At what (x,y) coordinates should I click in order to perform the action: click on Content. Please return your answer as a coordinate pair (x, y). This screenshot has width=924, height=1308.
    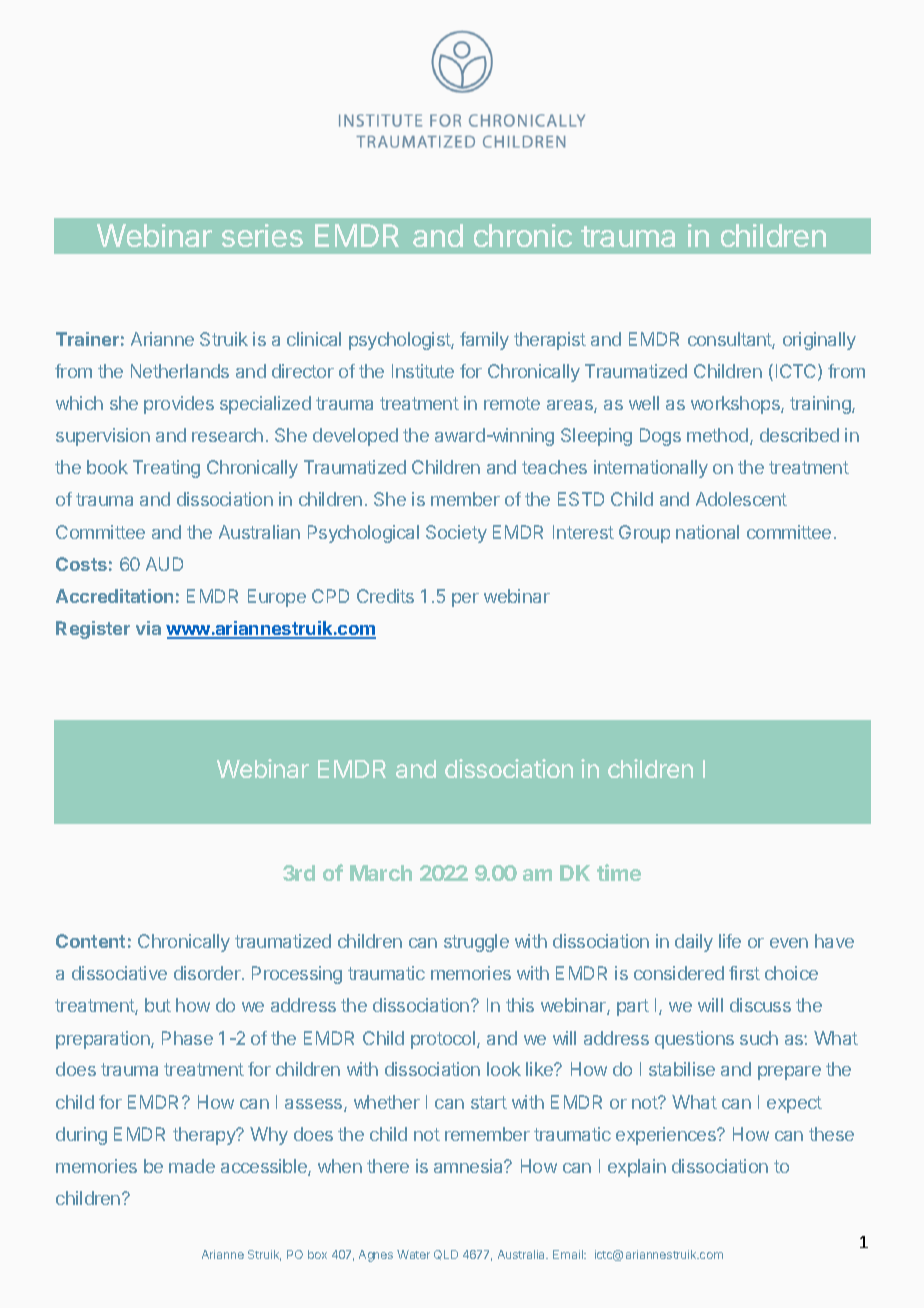
    Looking at the image, I should click on (90, 941).
